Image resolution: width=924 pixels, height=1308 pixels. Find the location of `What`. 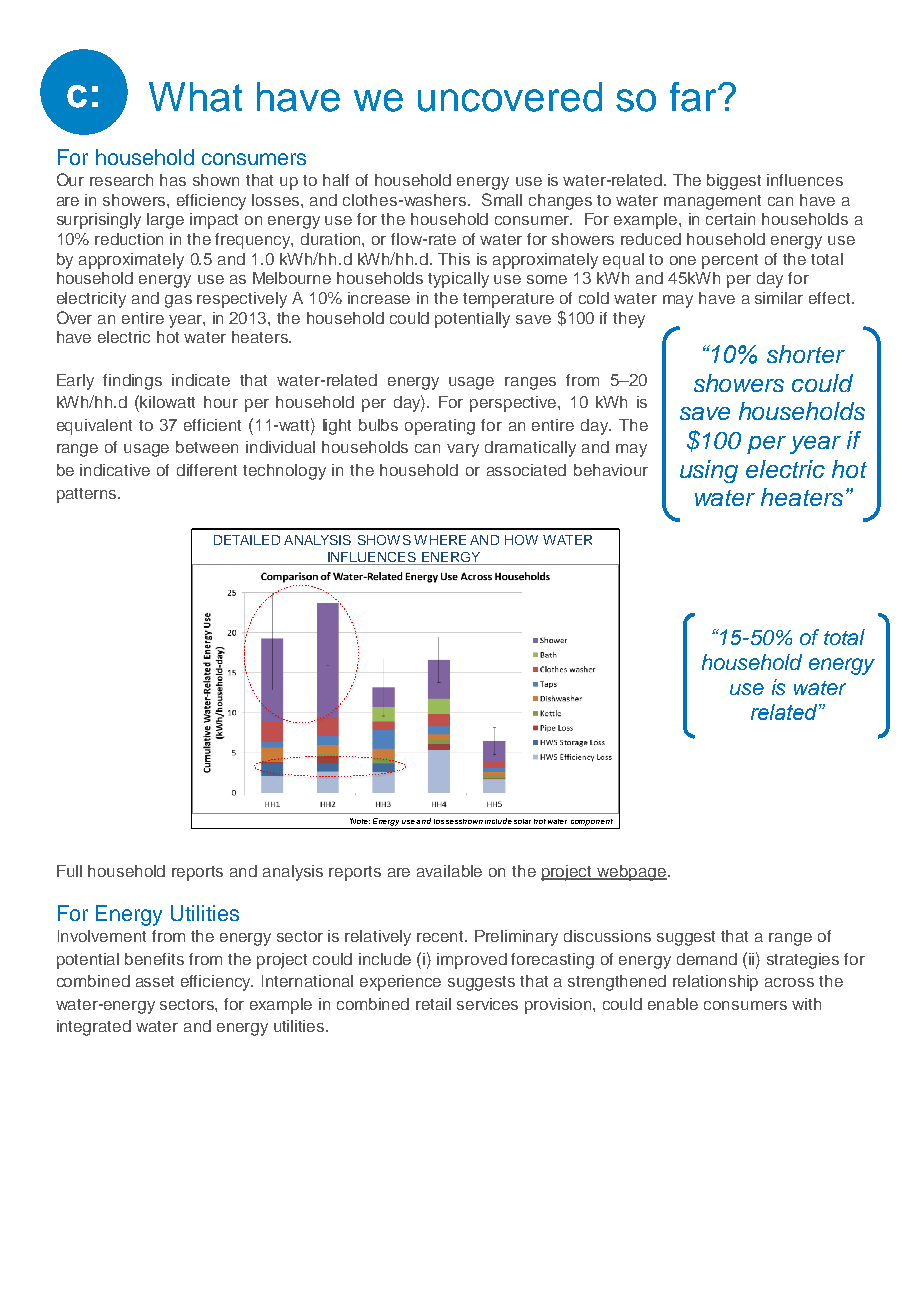

What is located at coordinates (195, 97).
